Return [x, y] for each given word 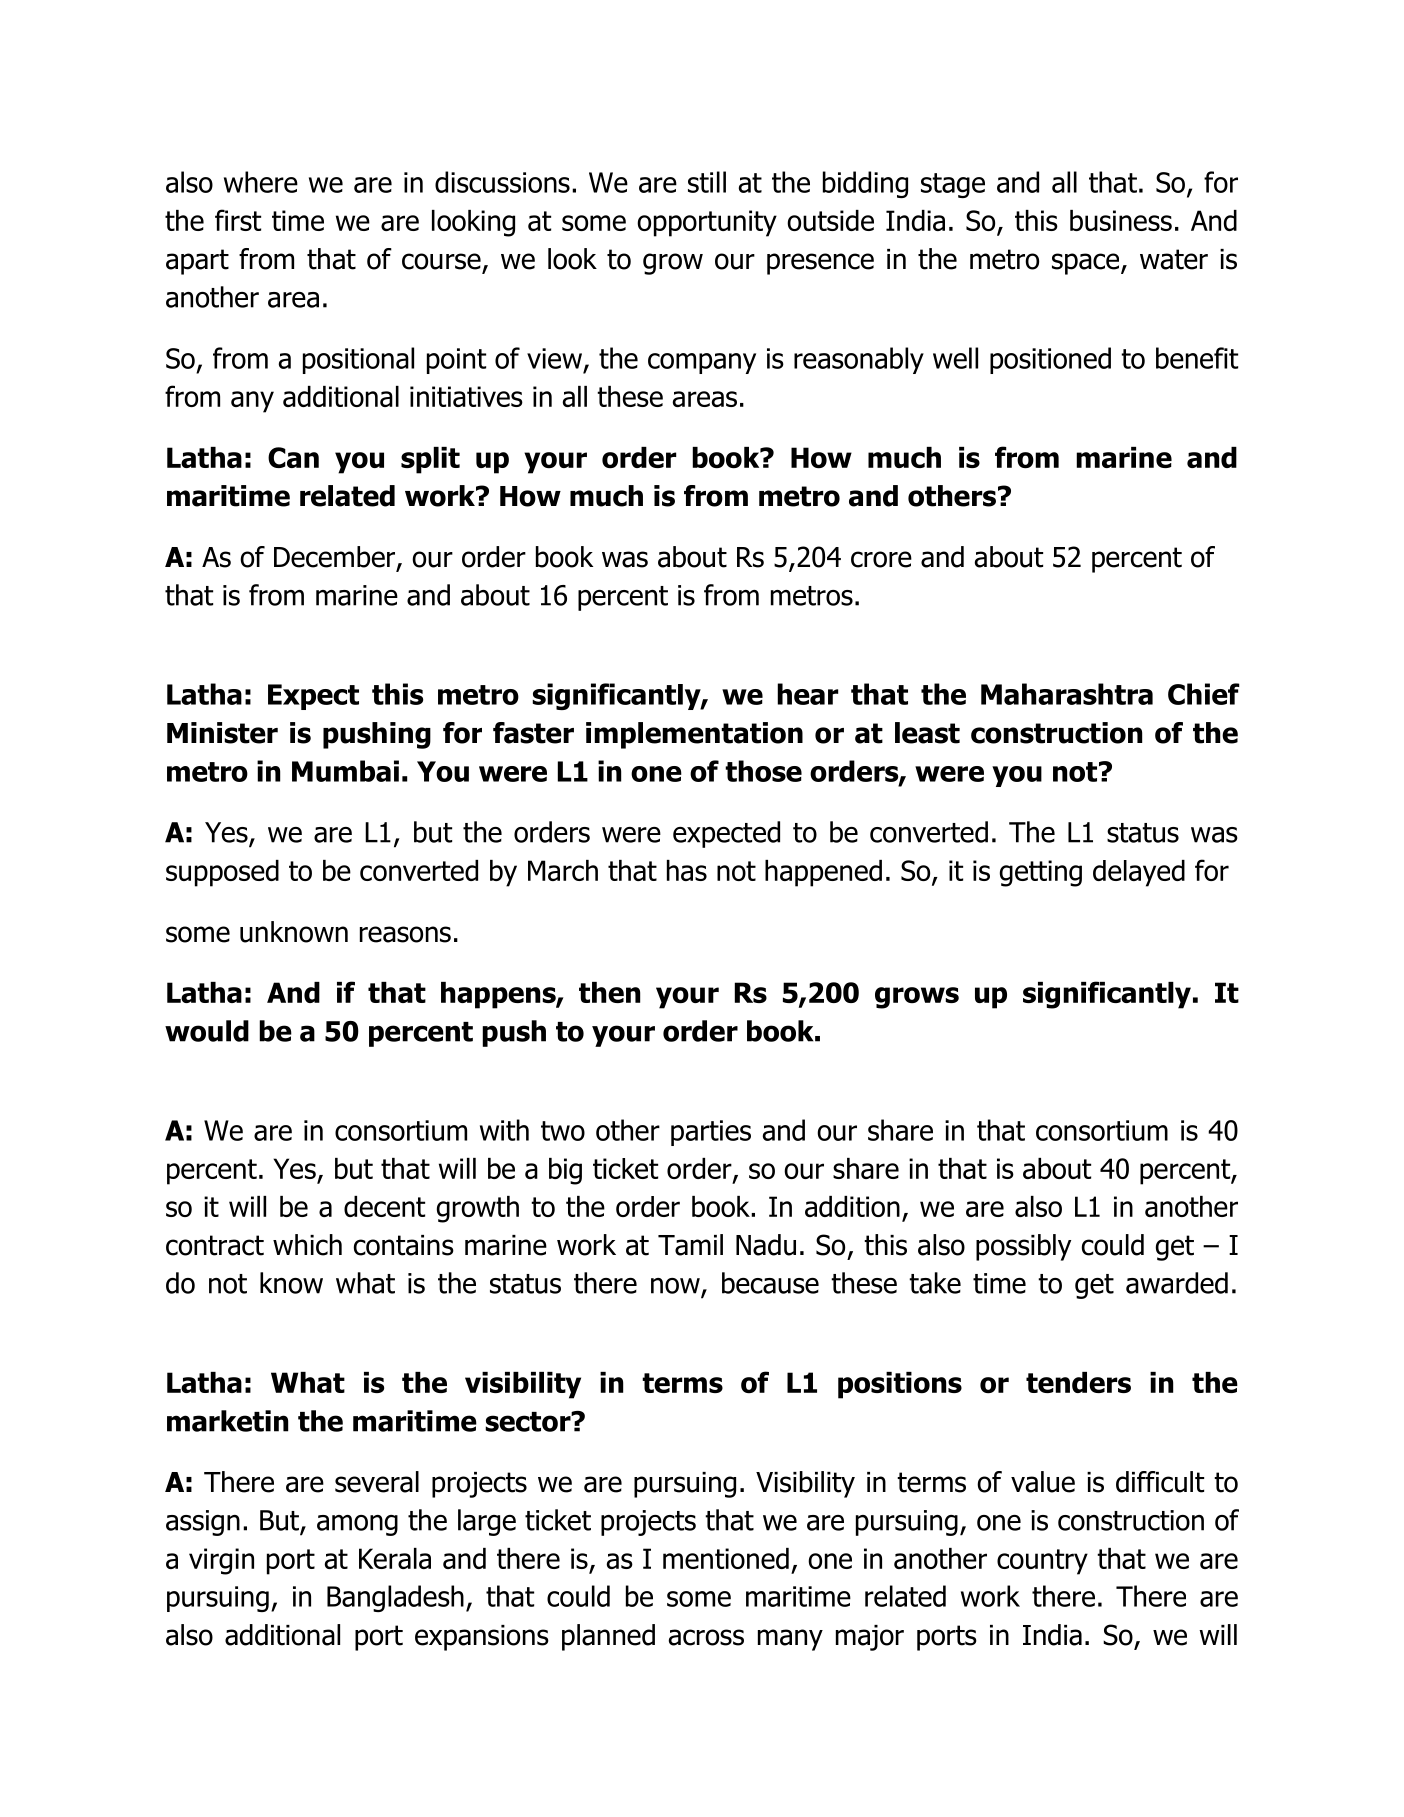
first [238, 220]
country [1042, 1562]
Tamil [690, 1245]
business [1121, 220]
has [687, 870]
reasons [405, 934]
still [707, 182]
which [307, 1245]
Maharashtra [1067, 694]
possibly [1023, 1247]
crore [881, 559]
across [706, 1637]
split [430, 460]
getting [1041, 873]
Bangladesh [395, 1598]
